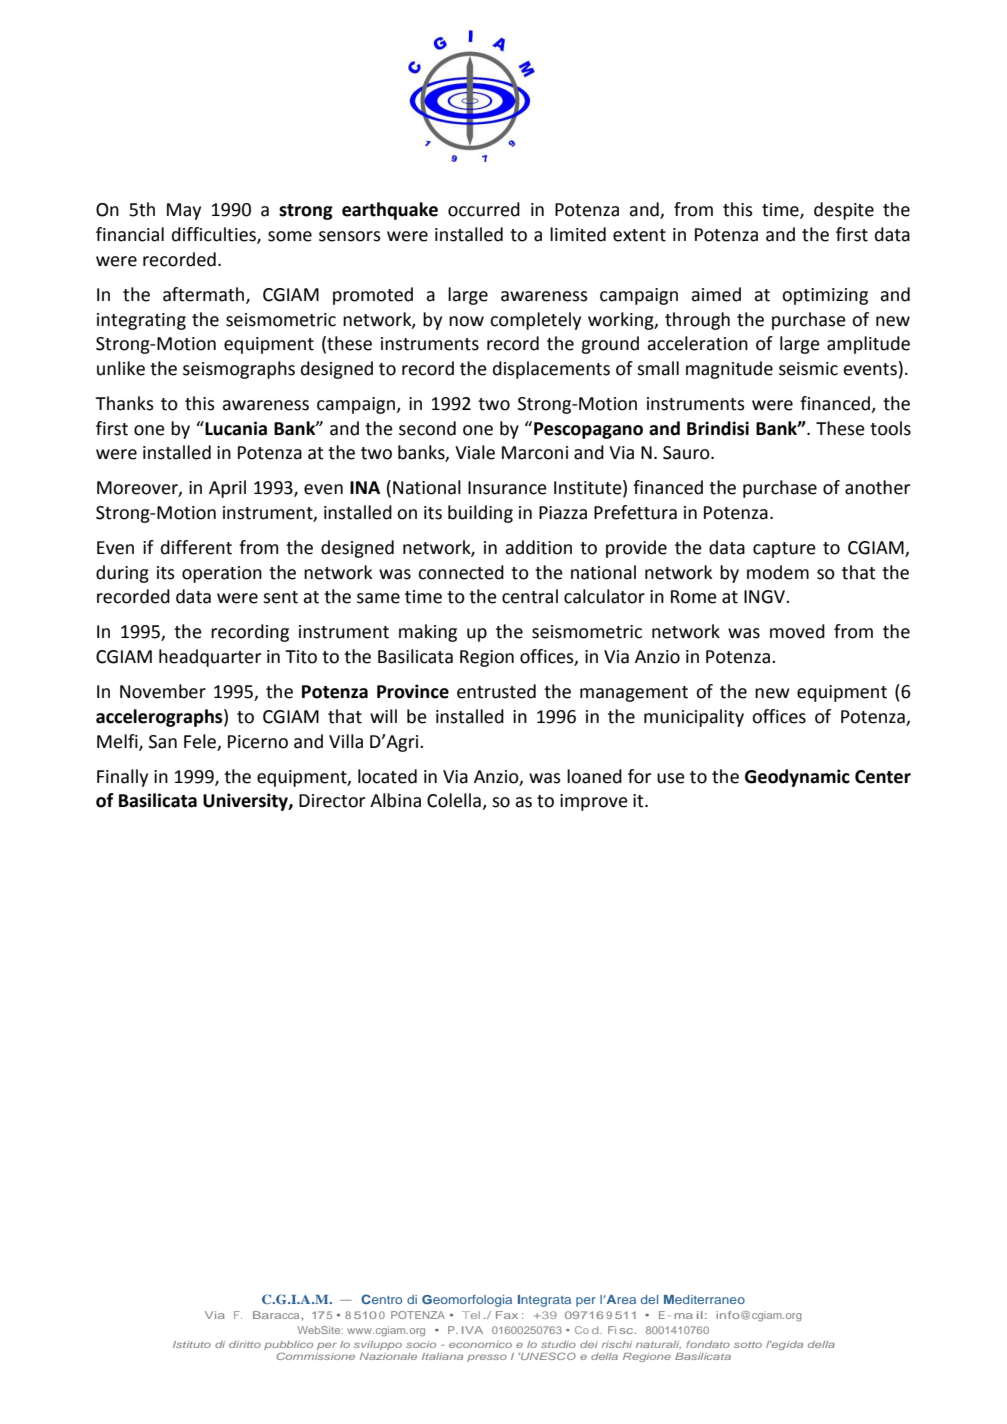 The image size is (1007, 1424). What do you see at coordinates (484, 209) in the document?
I see `occurred` at bounding box center [484, 209].
